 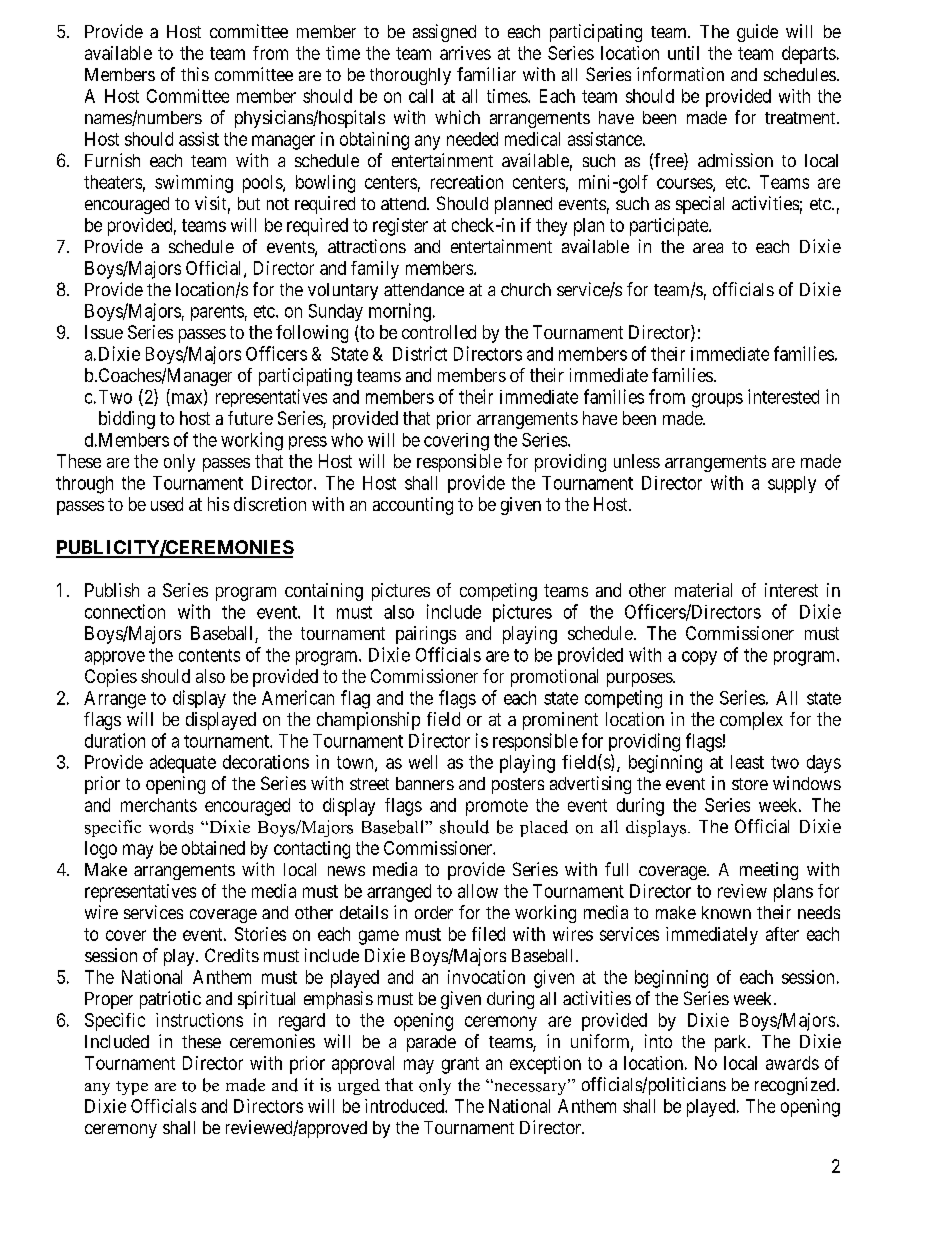 What do you see at coordinates (426, 635) in the image?
I see `pairings` at bounding box center [426, 635].
